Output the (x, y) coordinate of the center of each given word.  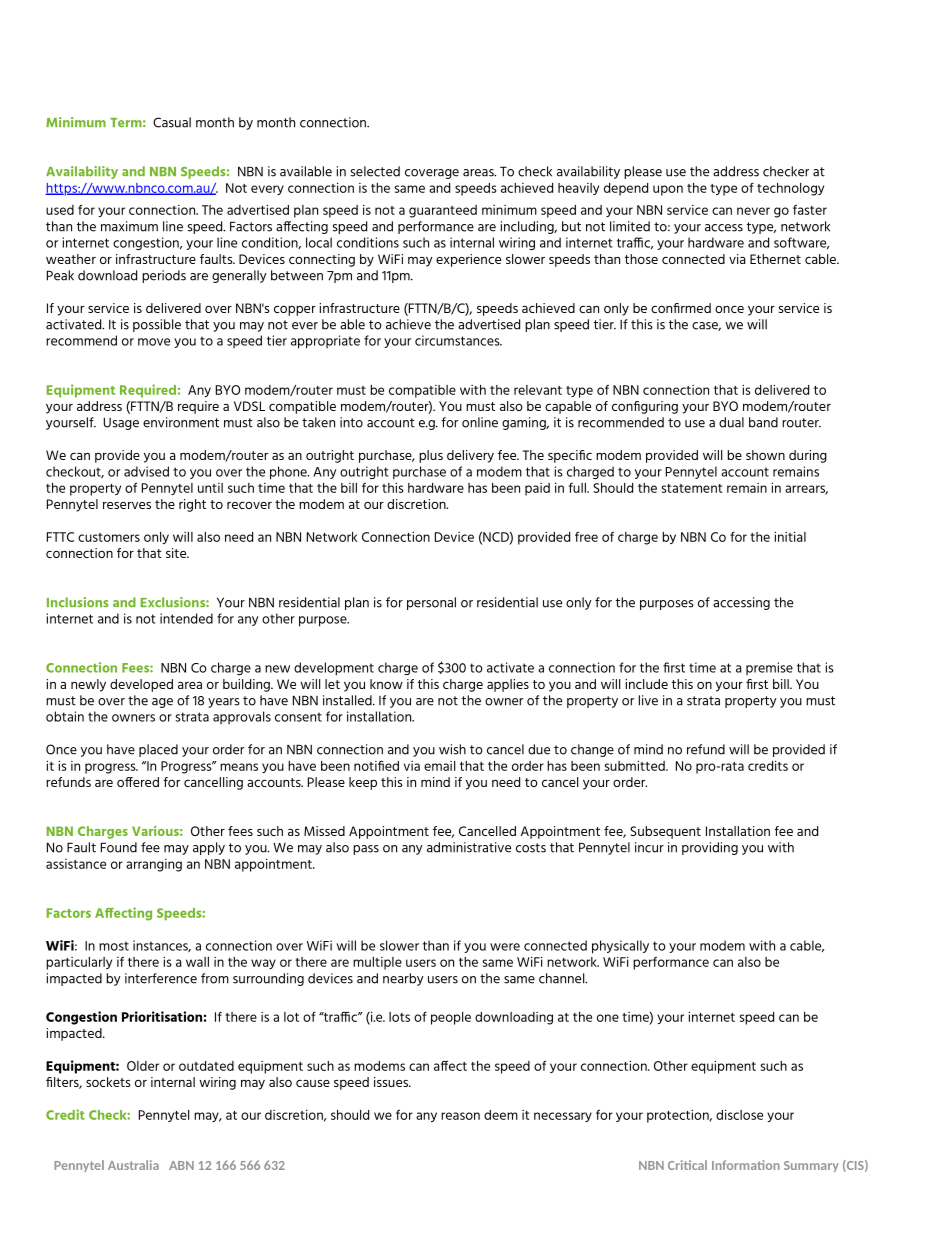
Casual (172, 122)
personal (431, 603)
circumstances (458, 340)
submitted (636, 765)
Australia (133, 1165)
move (154, 342)
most (114, 946)
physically (620, 947)
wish (452, 749)
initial (790, 536)
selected (375, 171)
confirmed (681, 308)
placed (158, 750)
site (177, 553)
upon (668, 190)
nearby (403, 979)
